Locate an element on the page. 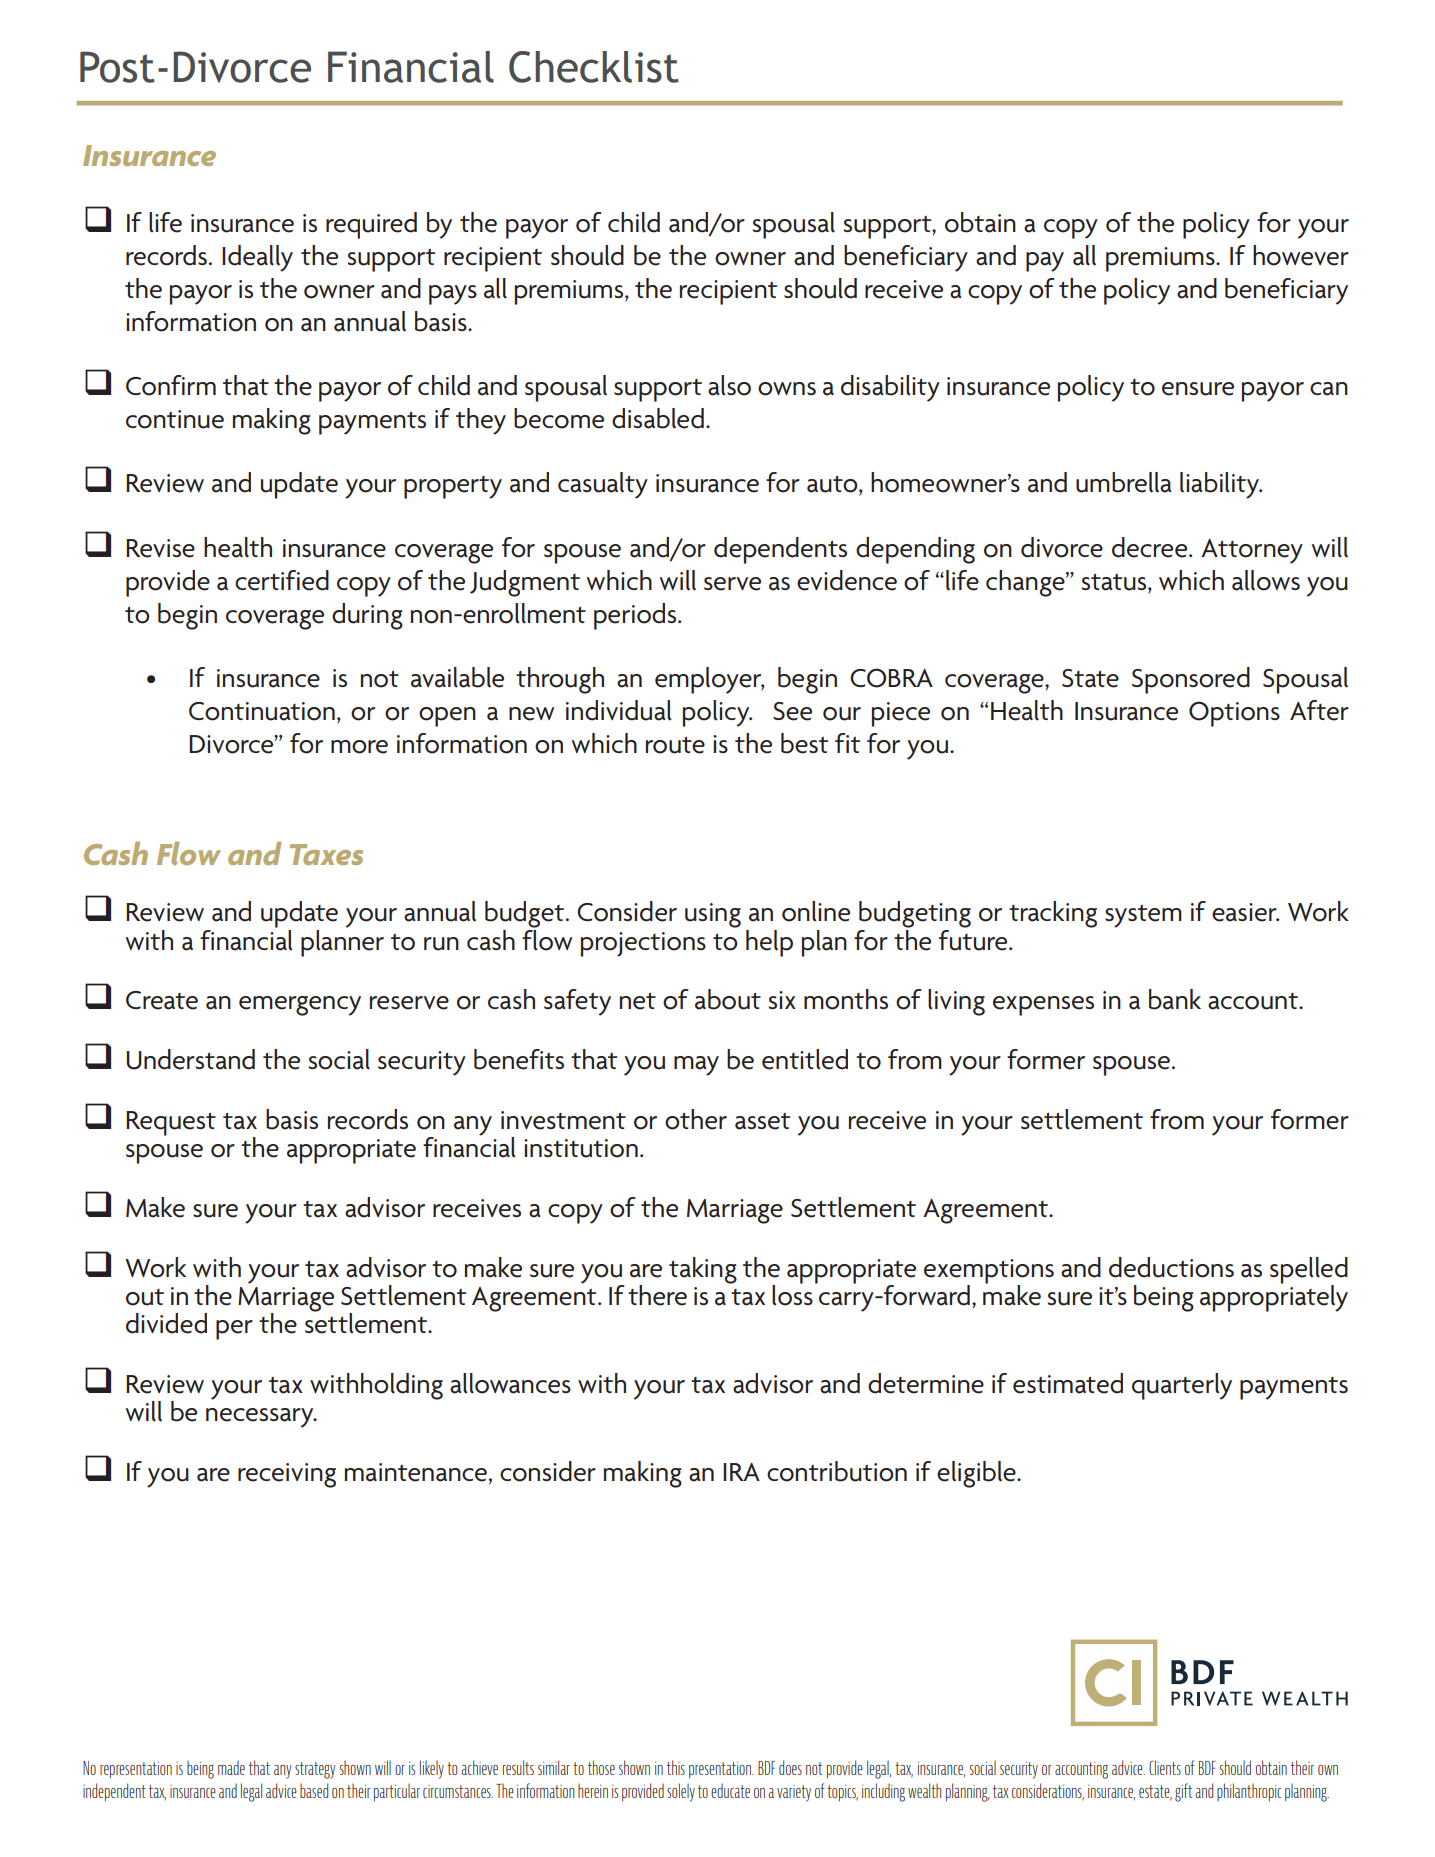  using is located at coordinates (713, 915).
